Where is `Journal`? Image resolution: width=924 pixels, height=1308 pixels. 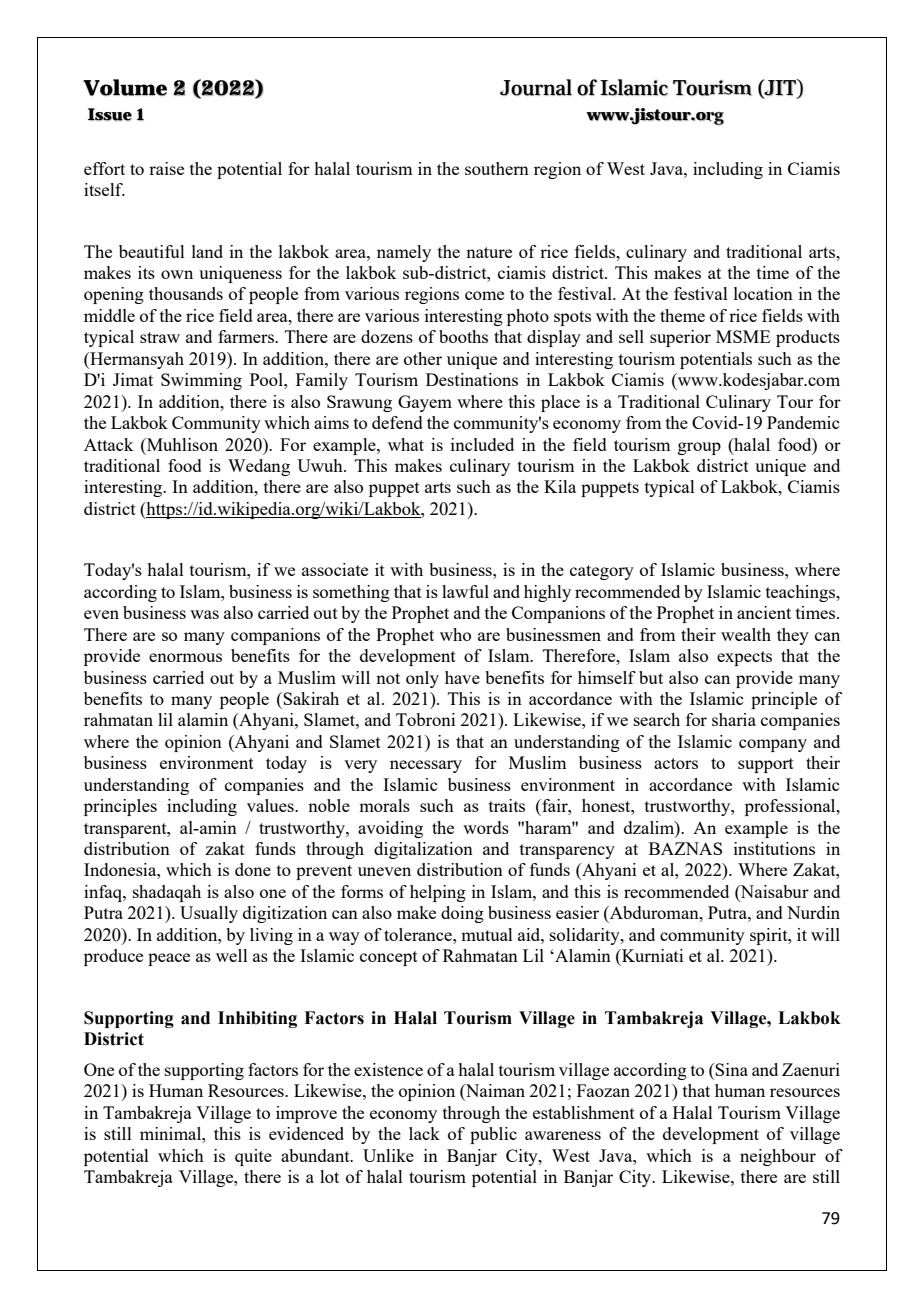 Journal is located at coordinates (536, 87).
